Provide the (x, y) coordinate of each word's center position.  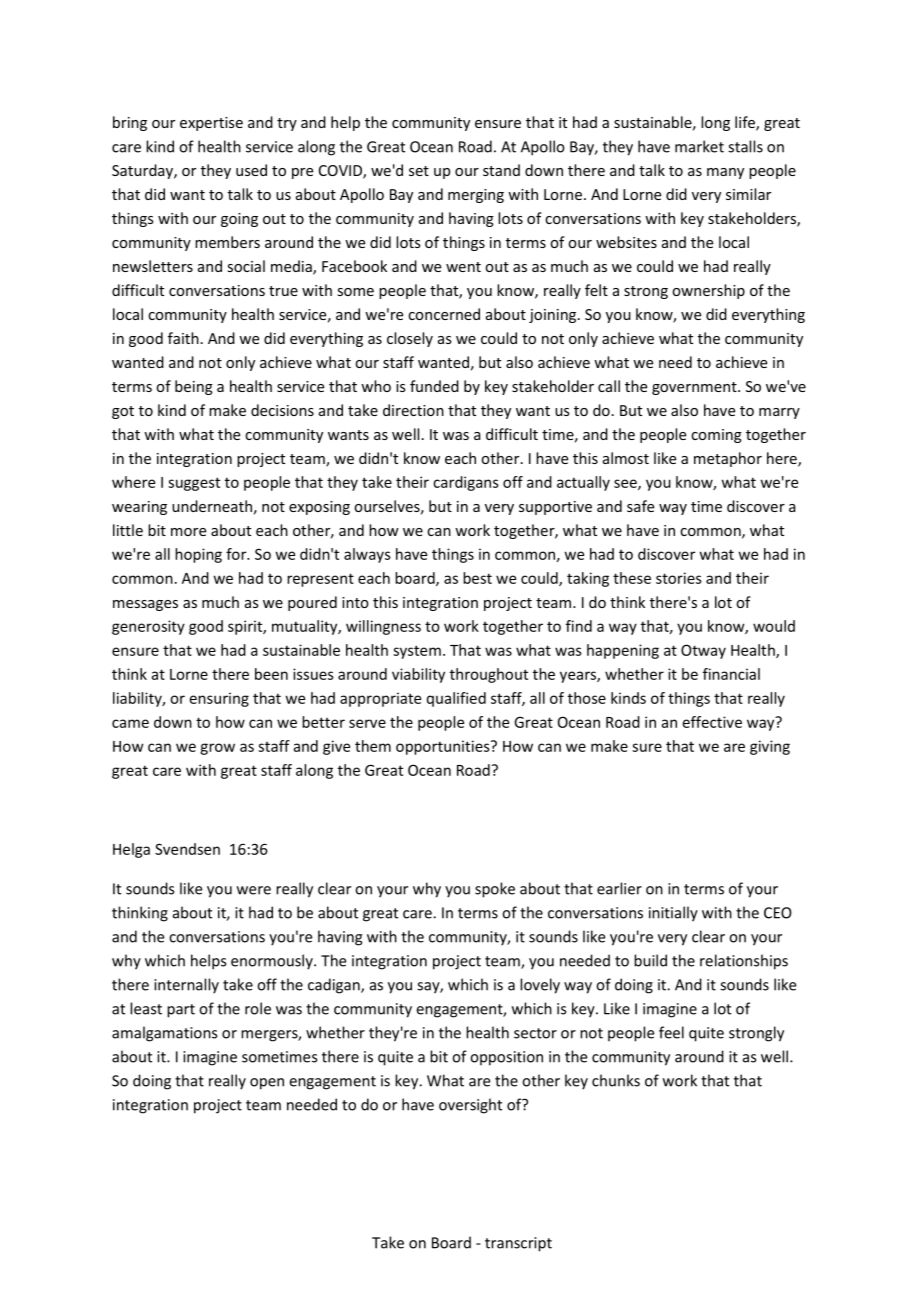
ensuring (219, 699)
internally (186, 986)
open (267, 1084)
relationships (744, 962)
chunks (616, 1080)
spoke (495, 890)
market (699, 146)
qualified (456, 699)
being (194, 387)
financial (731, 674)
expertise (211, 124)
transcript (518, 1244)
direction (413, 410)
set (419, 171)
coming (716, 436)
